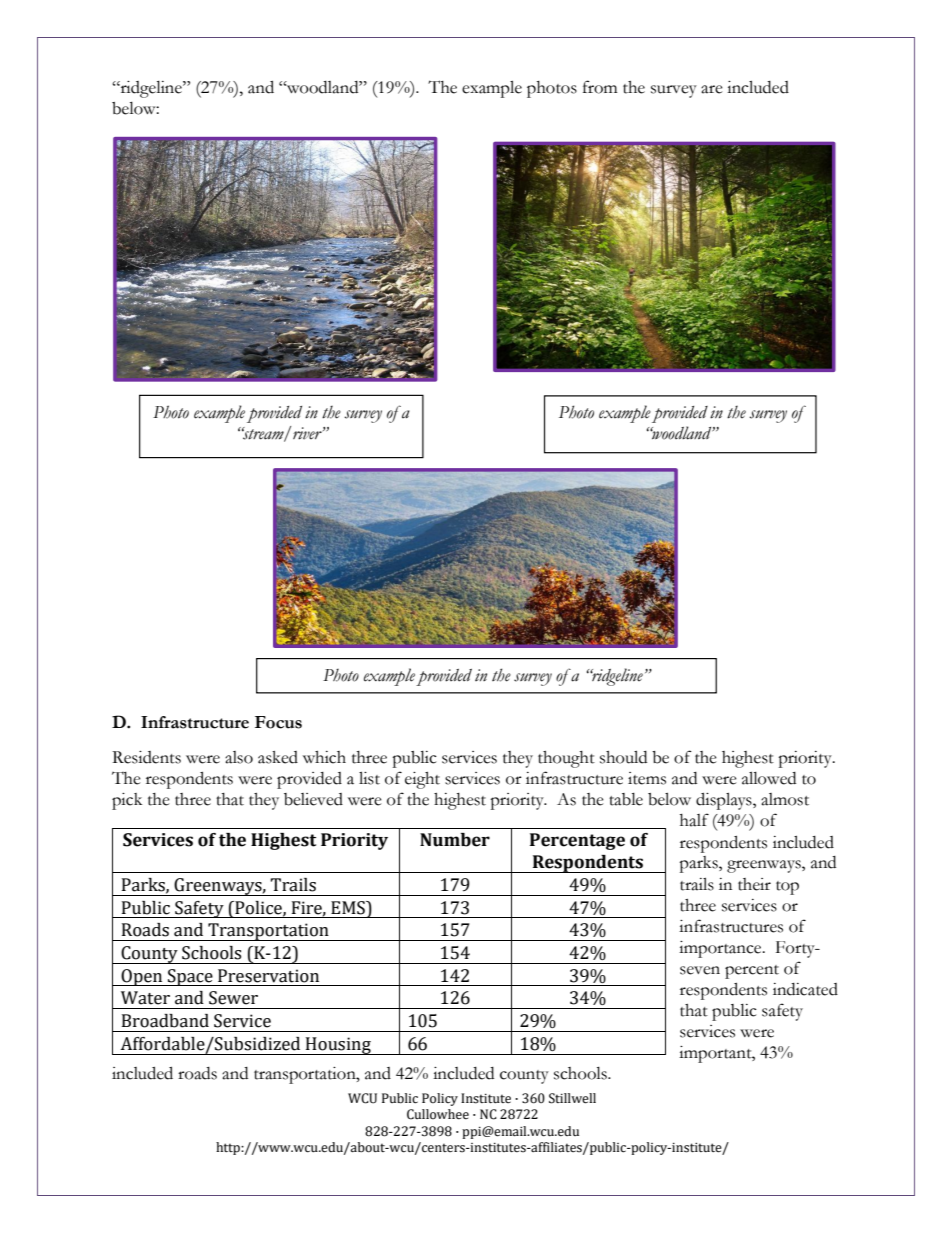 The height and width of the screenshot is (1233, 952). What do you see at coordinates (566, 759) in the screenshot?
I see `thought` at bounding box center [566, 759].
